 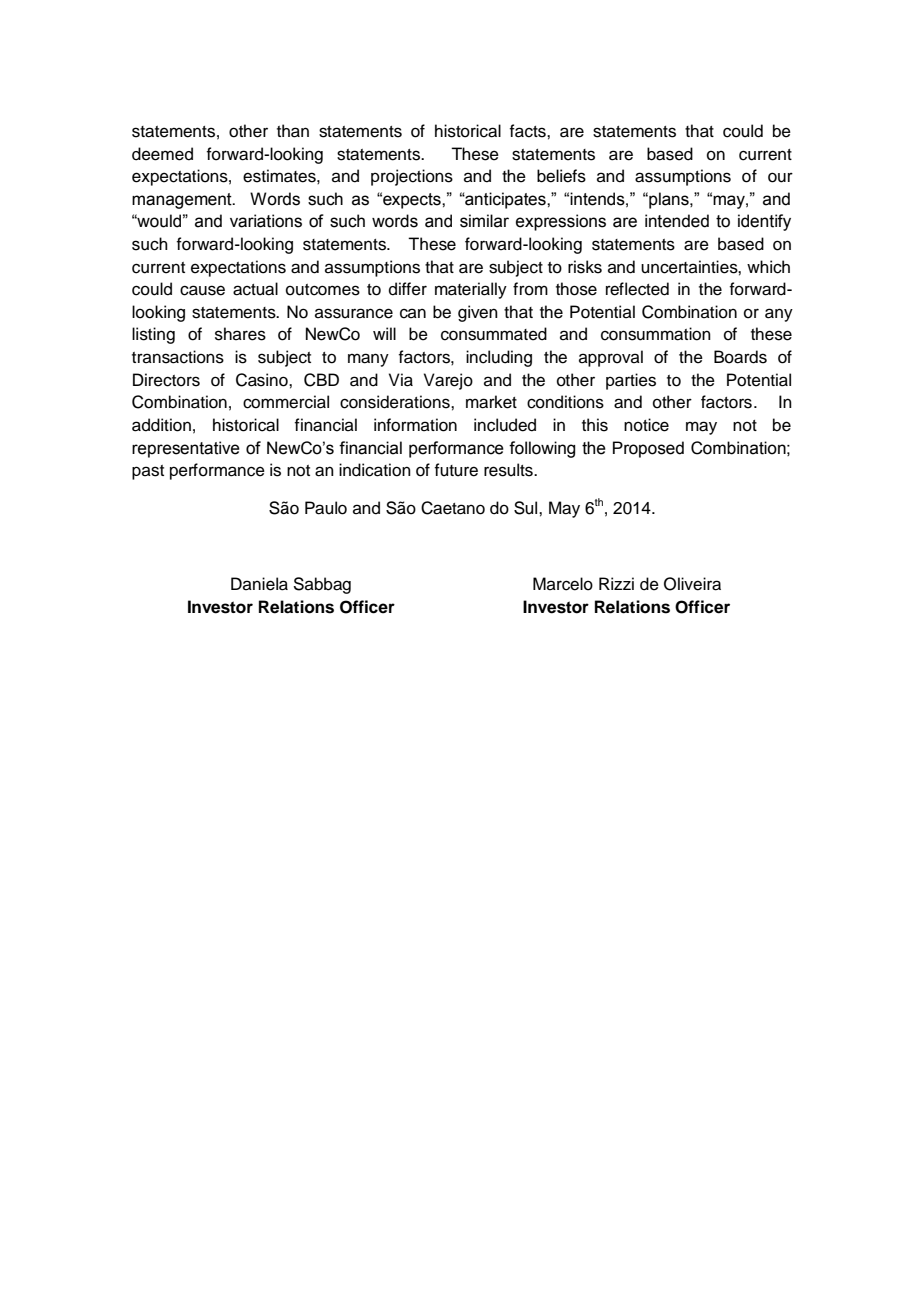 I want to click on facts, so click(x=528, y=131).
